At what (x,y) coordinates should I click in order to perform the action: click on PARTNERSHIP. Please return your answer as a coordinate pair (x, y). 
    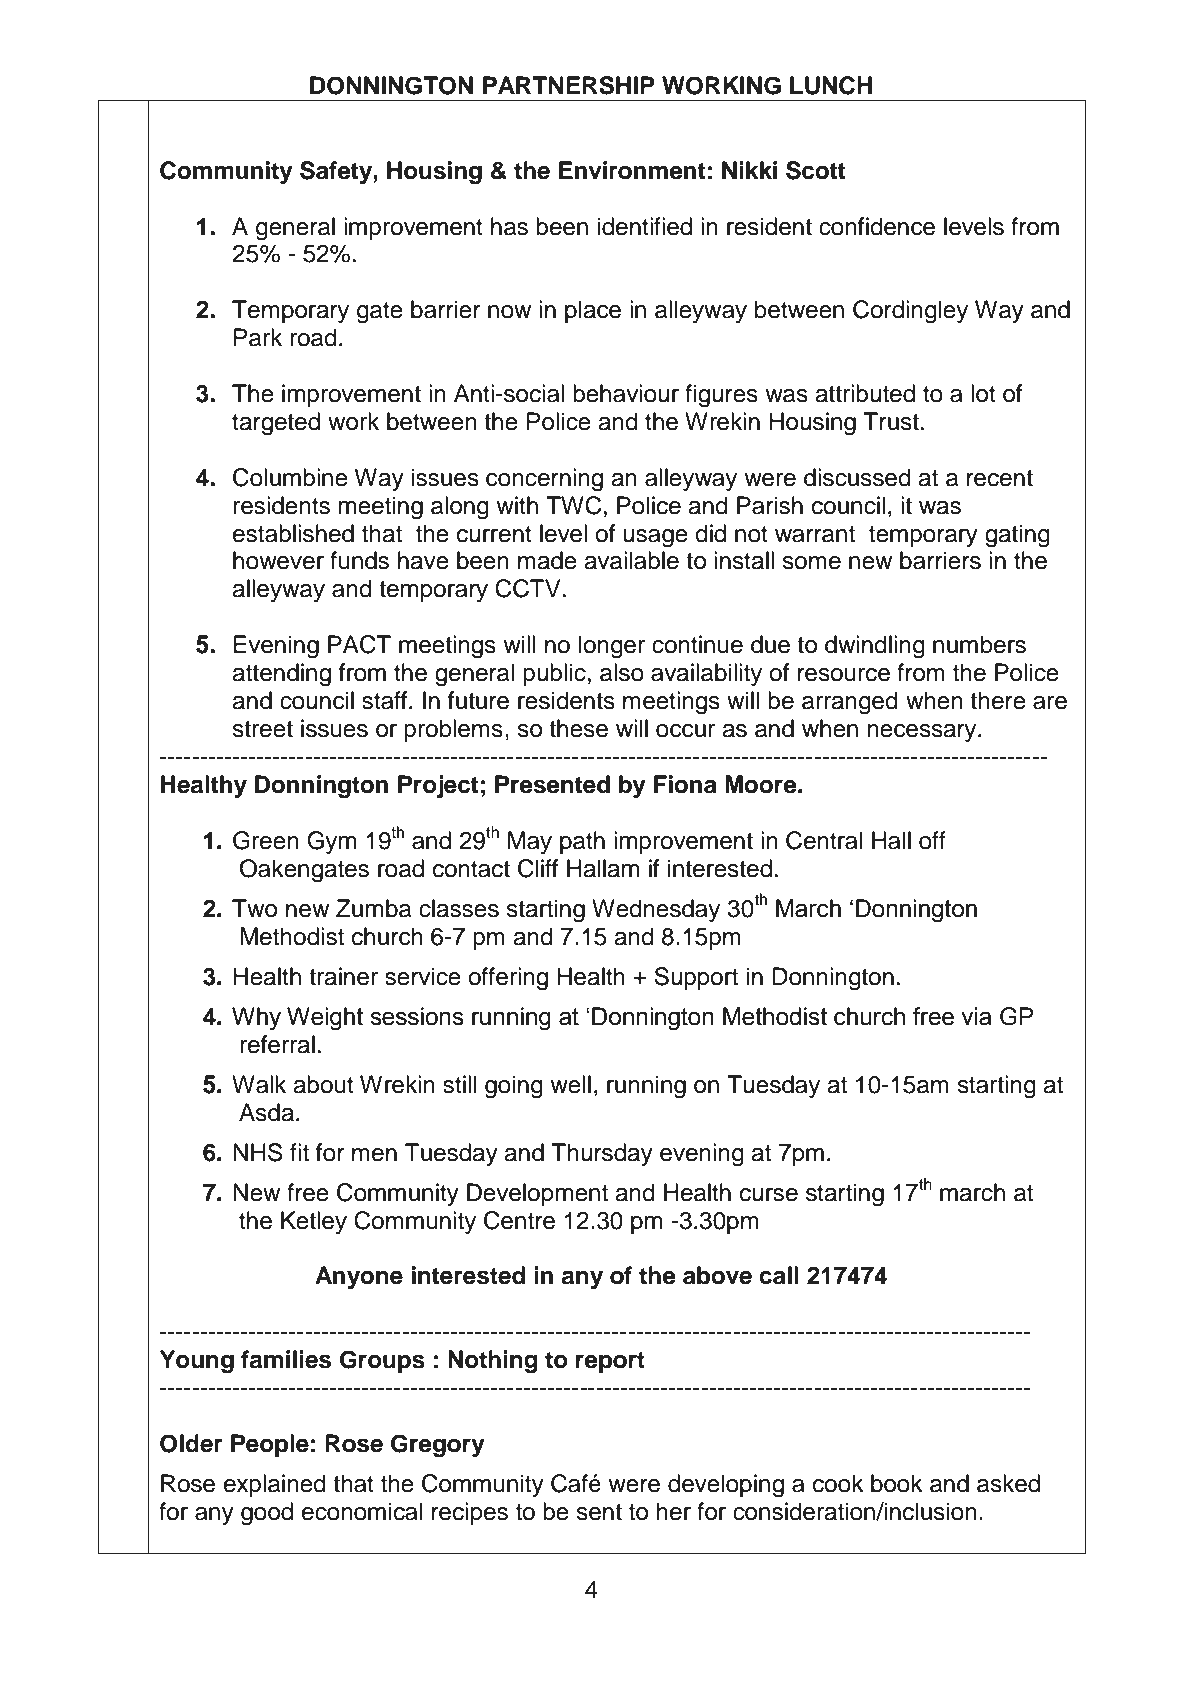
    Looking at the image, I should click on (569, 85).
